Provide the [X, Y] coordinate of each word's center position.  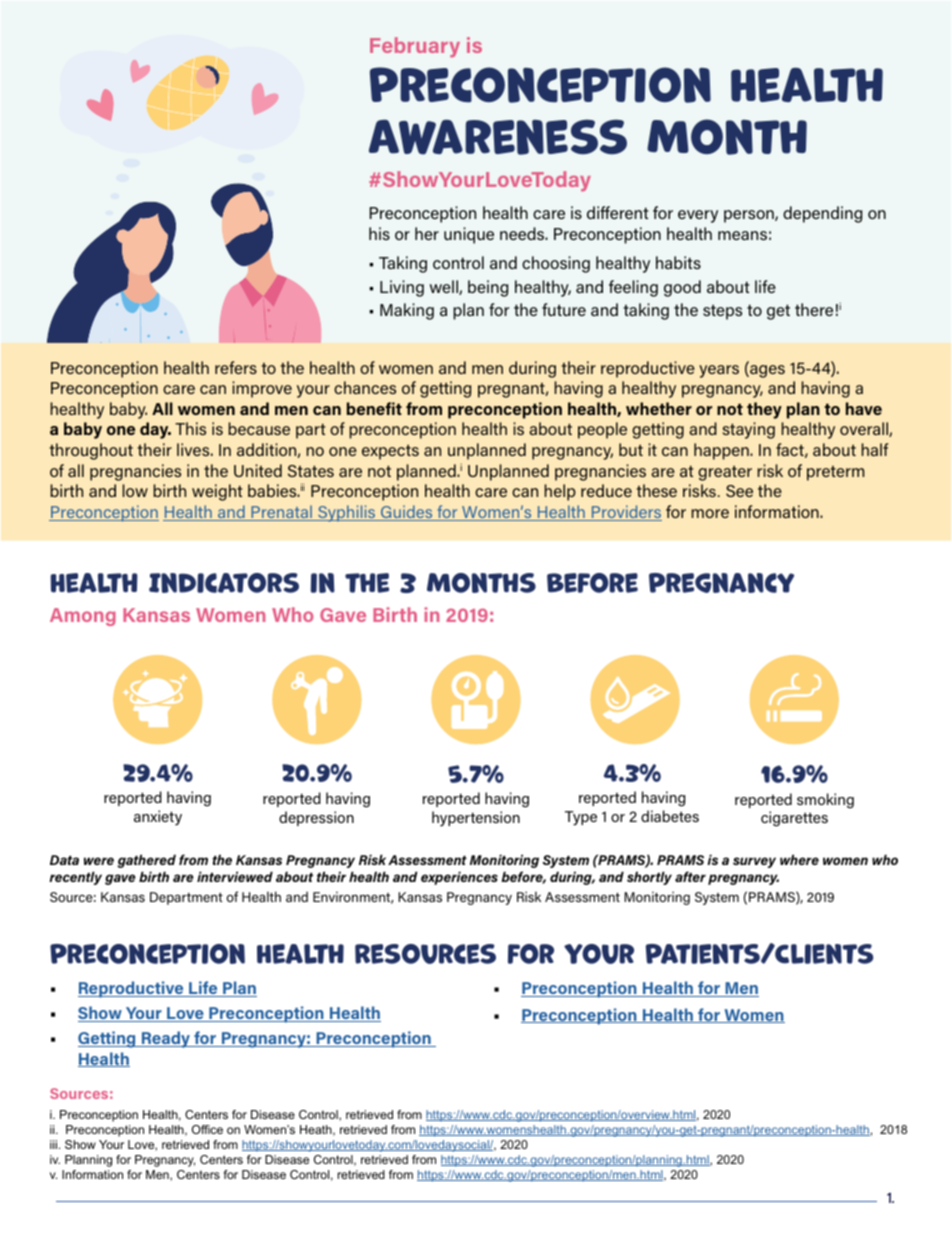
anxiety [158, 818]
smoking [825, 801]
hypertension [476, 819]
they [764, 410]
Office [207, 1129]
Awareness [498, 137]
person [750, 216]
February [415, 47]
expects [390, 452]
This [190, 428]
